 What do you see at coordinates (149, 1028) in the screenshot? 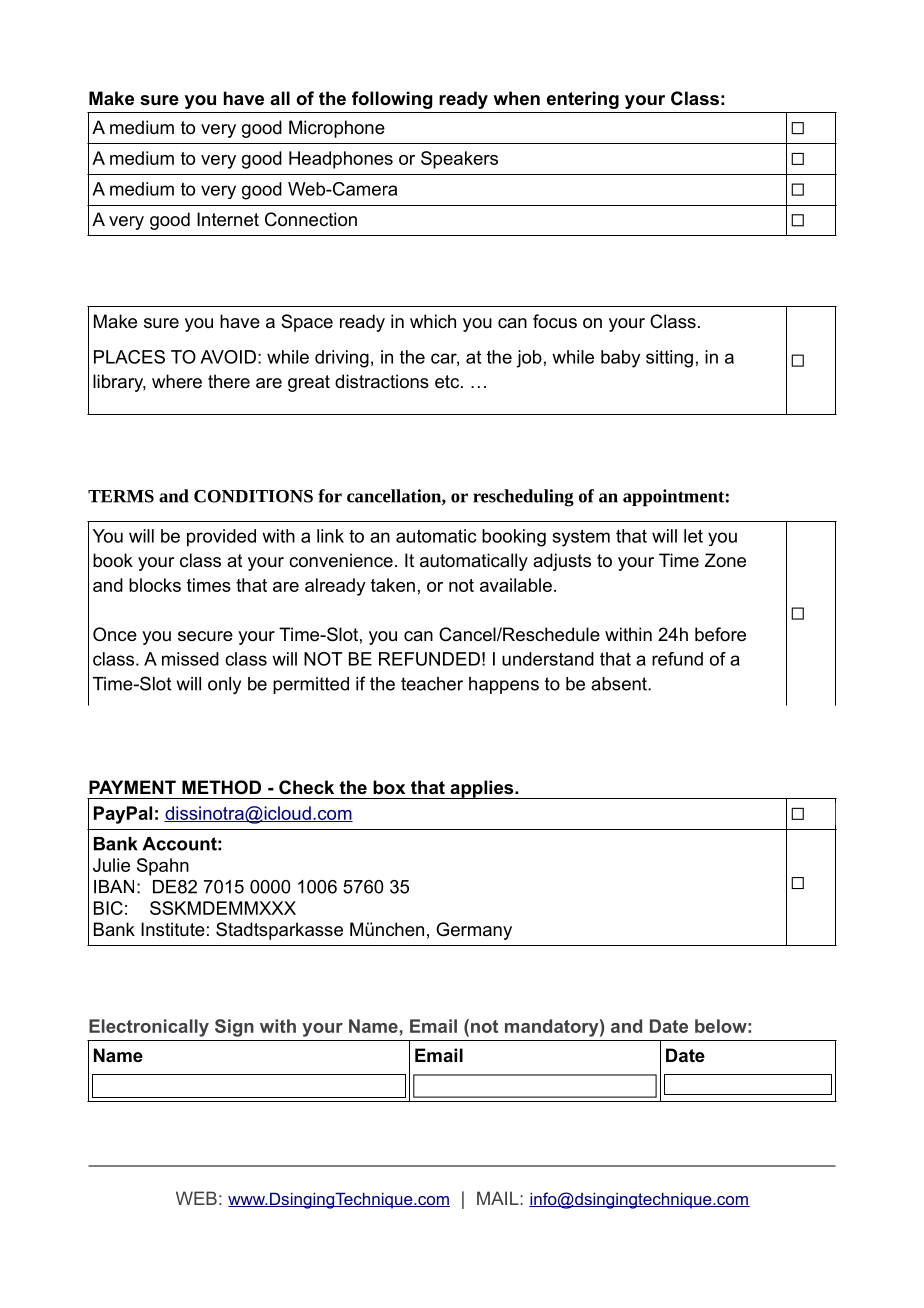
I see `Electronically` at bounding box center [149, 1028].
